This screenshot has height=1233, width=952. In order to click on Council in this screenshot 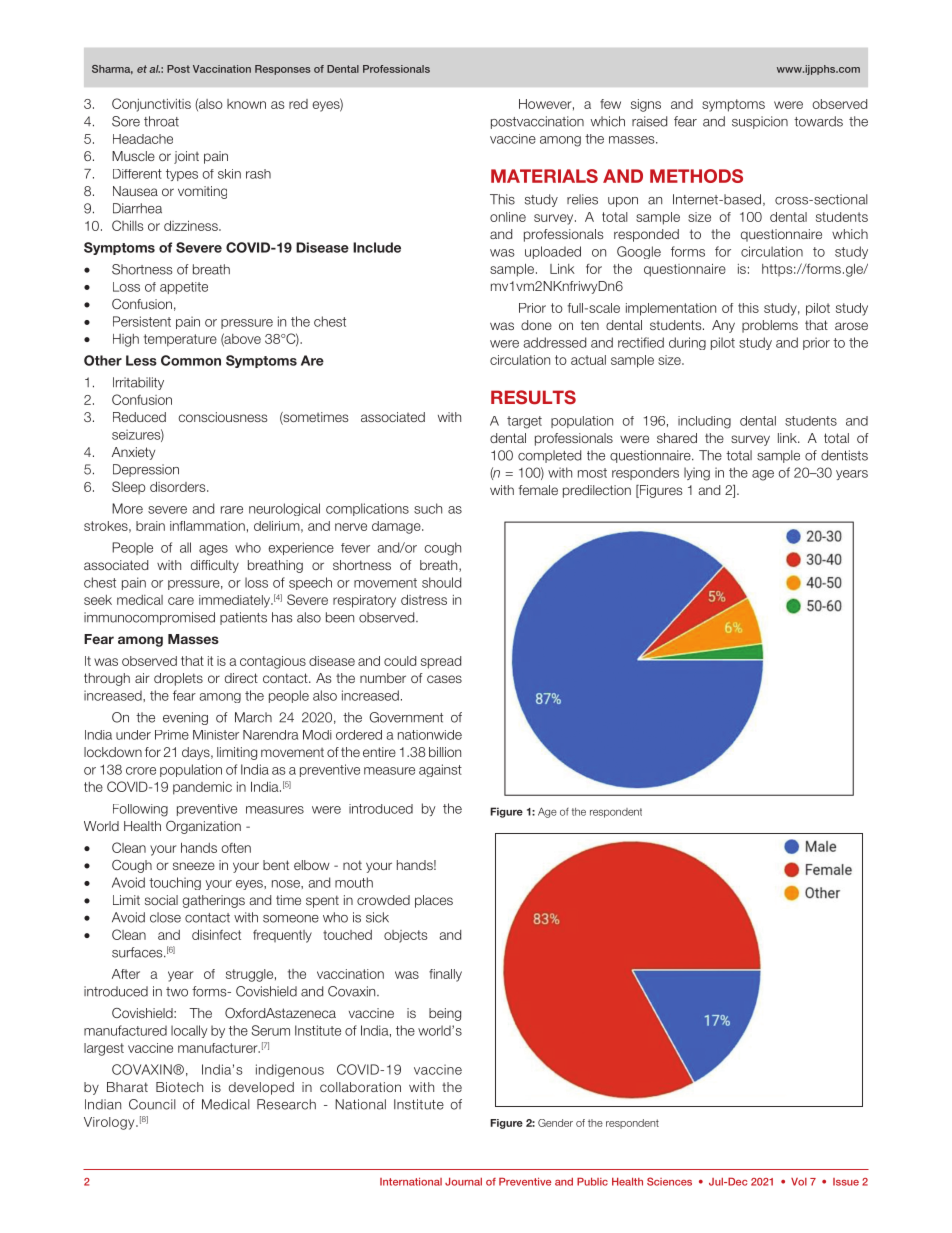, I will do `click(152, 1104)`.
